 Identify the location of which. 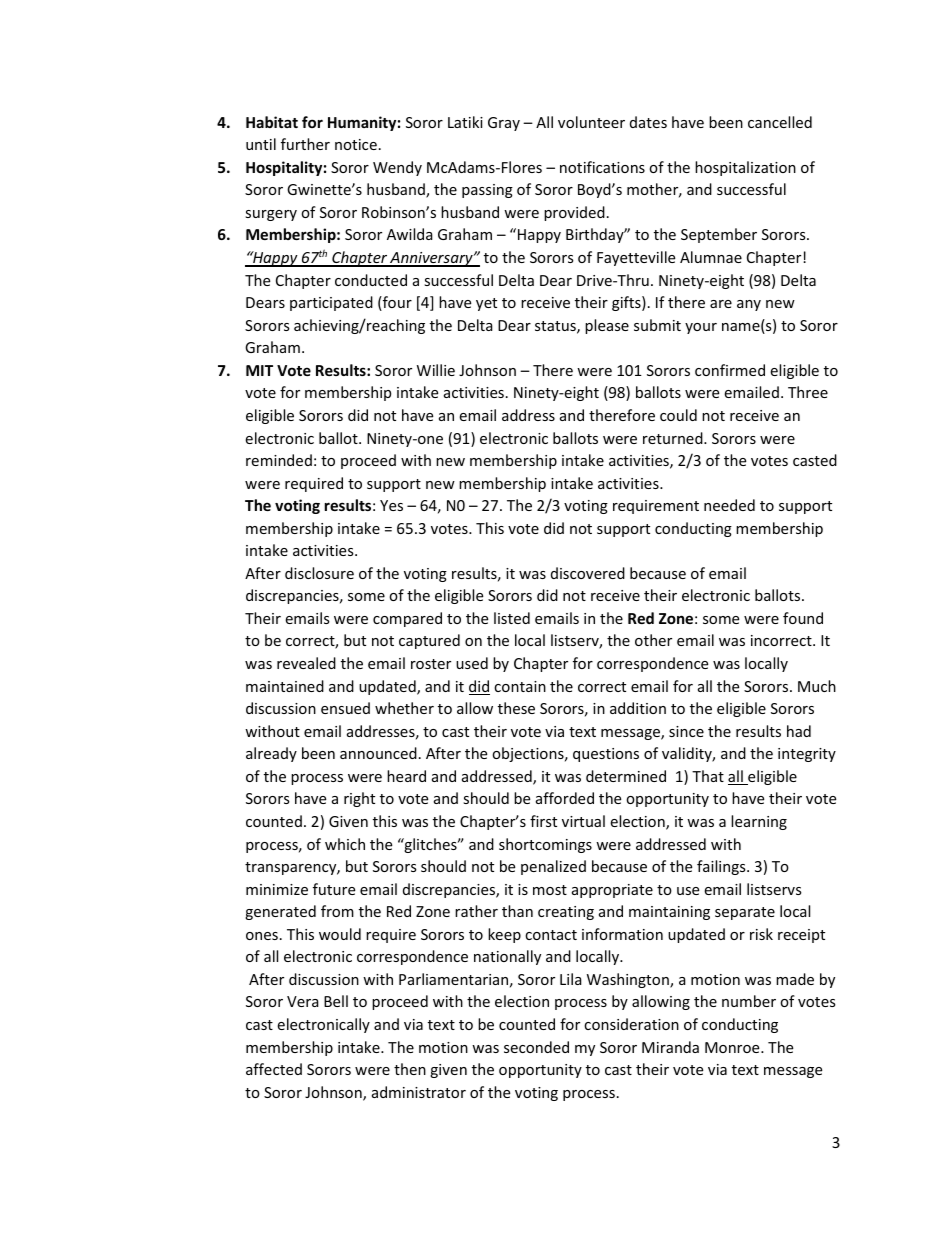
(345, 844).
